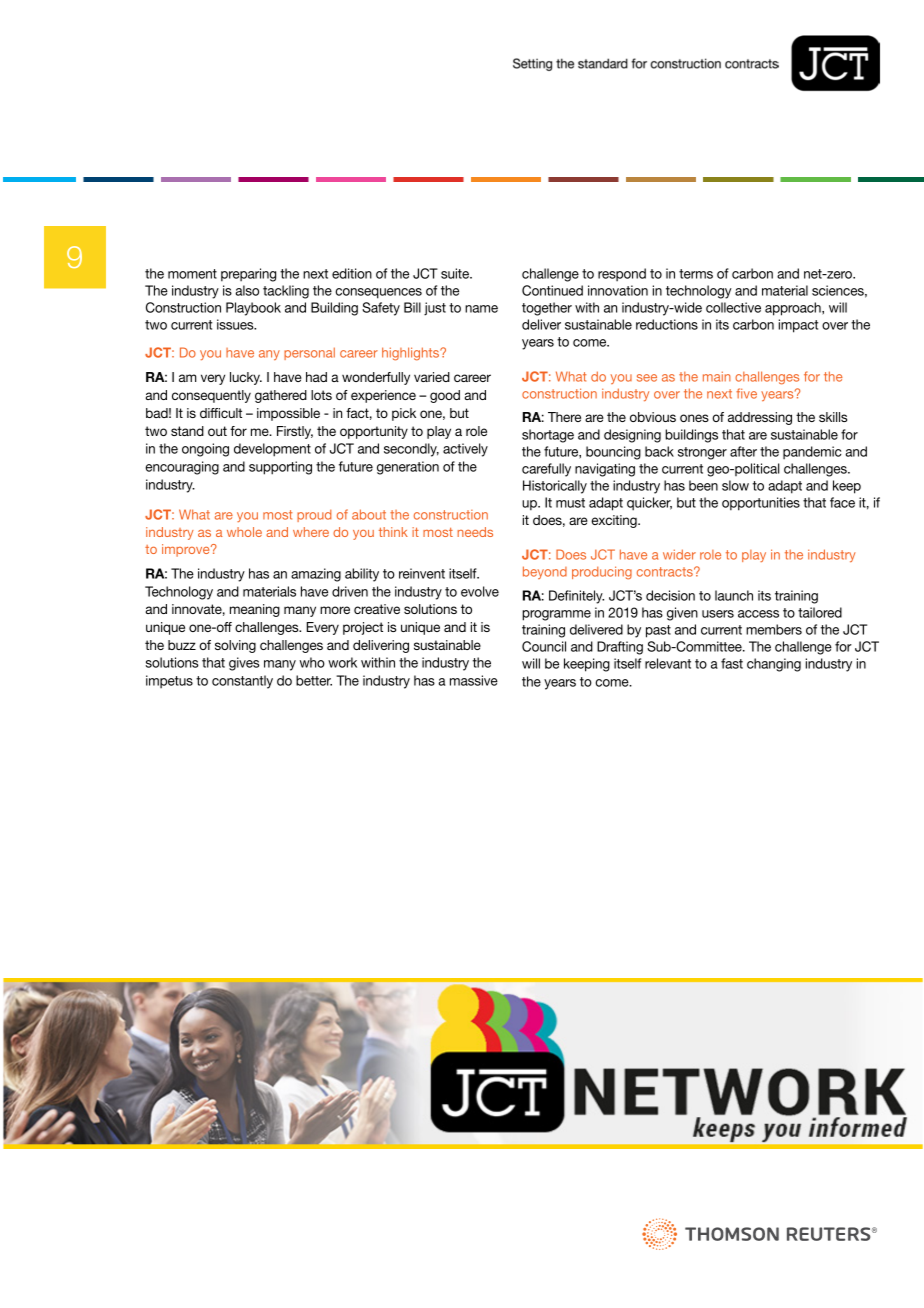 The height and width of the document is (1308, 924). Describe the element at coordinates (288, 414) in the document. I see `impossible` at that location.
